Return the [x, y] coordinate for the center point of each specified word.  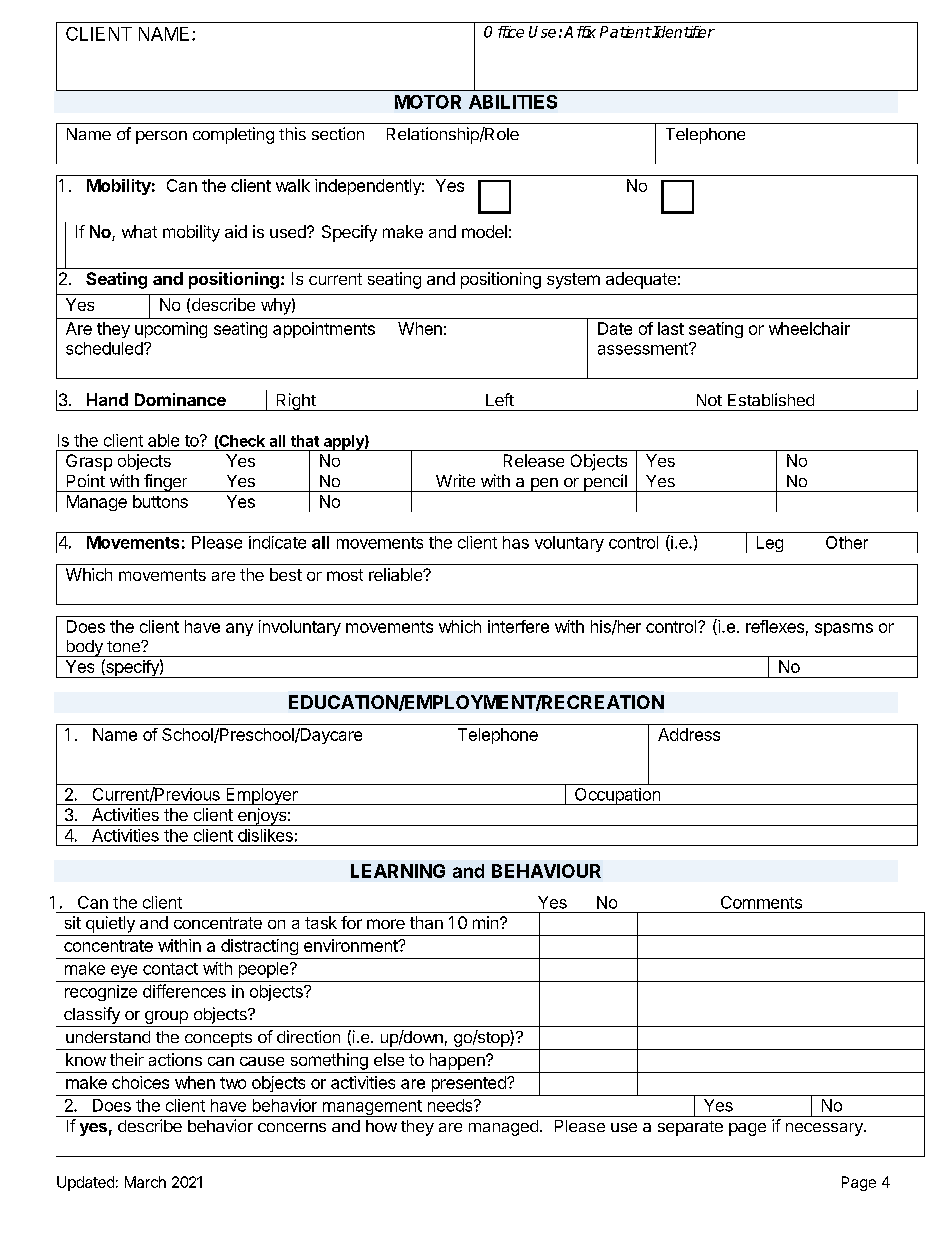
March [145, 1182]
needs [451, 1105]
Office [504, 32]
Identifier [683, 32]
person [161, 137]
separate [690, 1128]
